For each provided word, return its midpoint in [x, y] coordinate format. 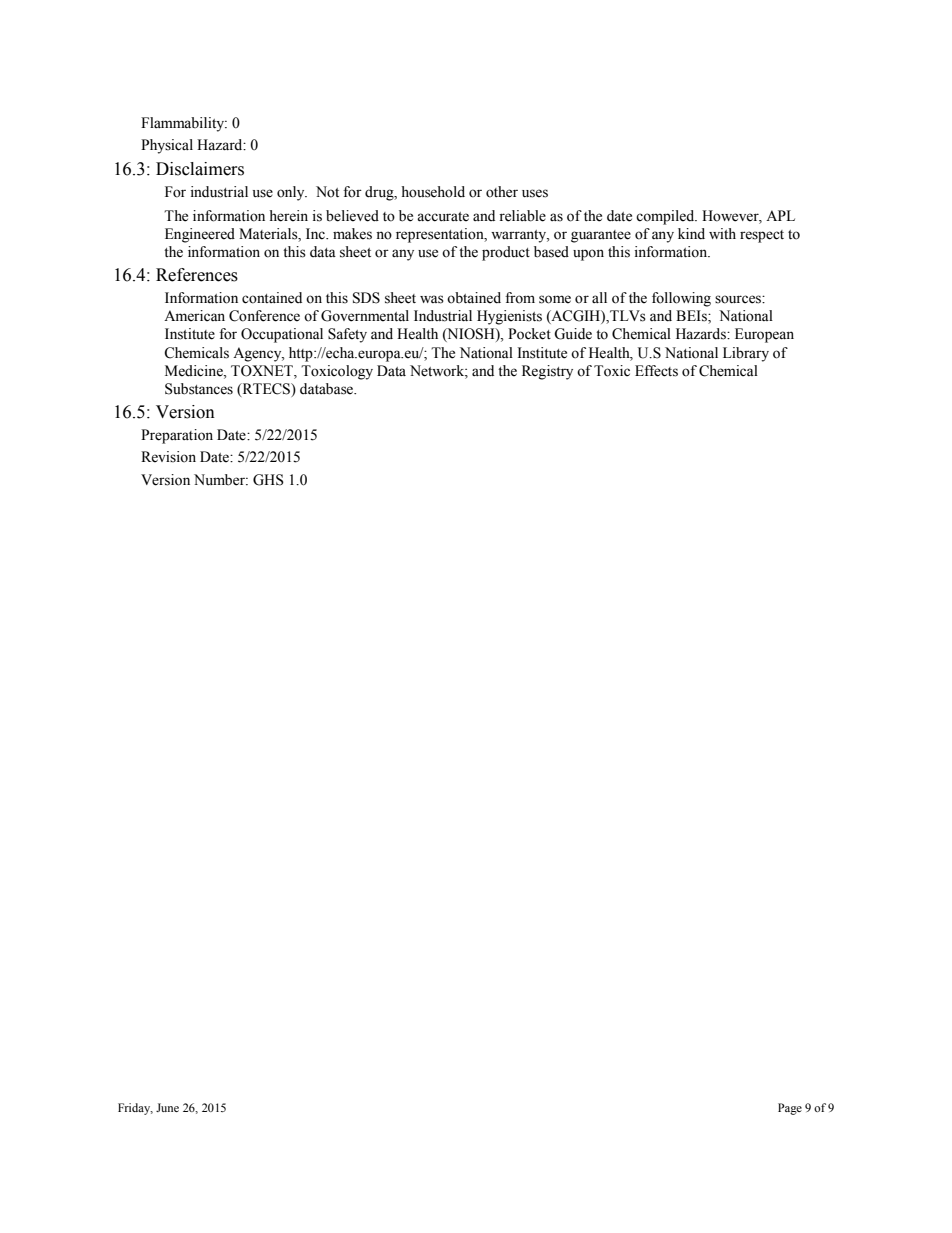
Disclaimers [200, 169]
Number [220, 480]
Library [746, 354]
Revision [168, 457]
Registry [547, 372]
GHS [268, 480]
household [433, 192]
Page [790, 1109]
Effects [656, 371]
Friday [135, 1109]
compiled [666, 217]
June [167, 1107]
